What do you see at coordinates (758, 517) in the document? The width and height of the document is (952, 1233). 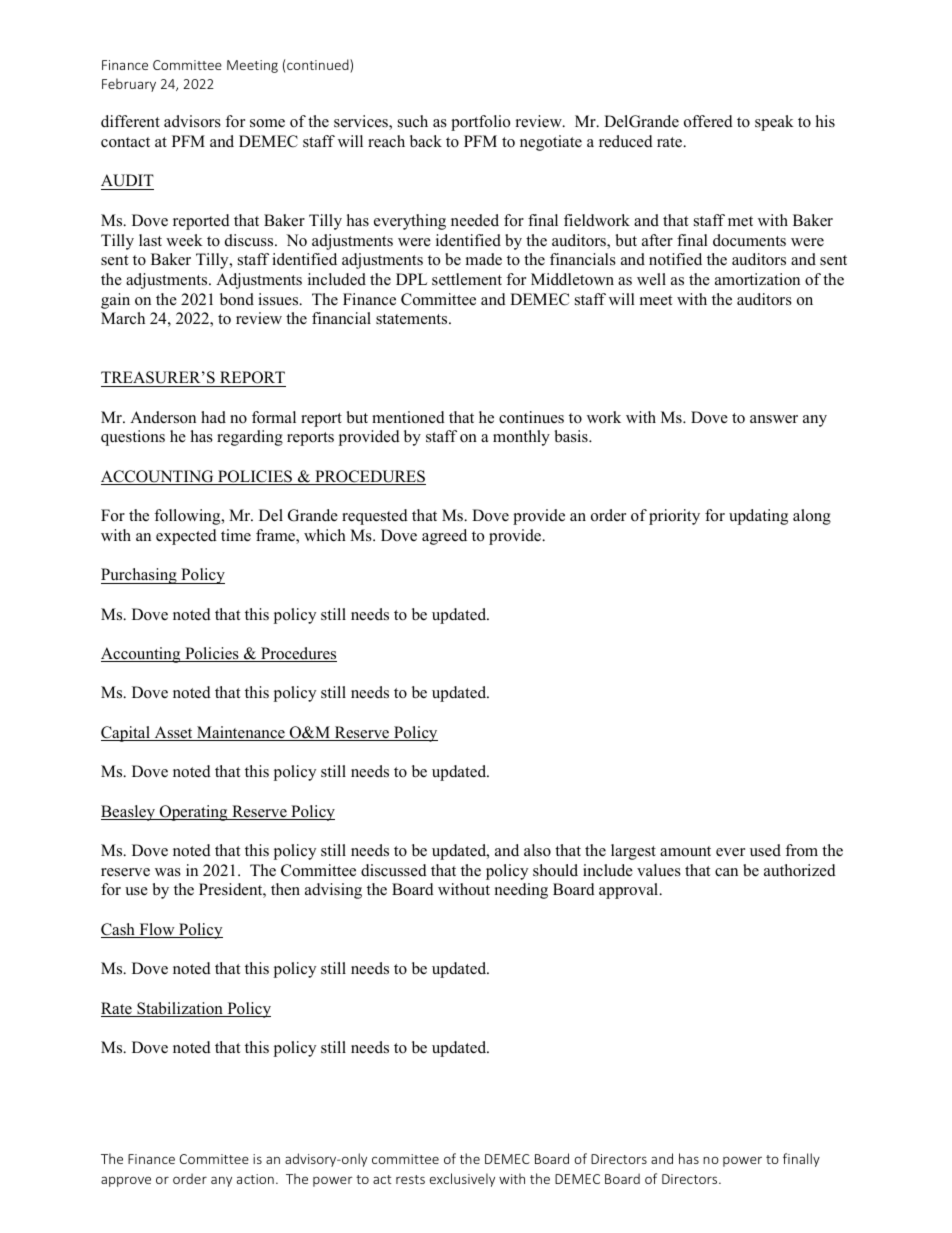 I see `updating` at bounding box center [758, 517].
